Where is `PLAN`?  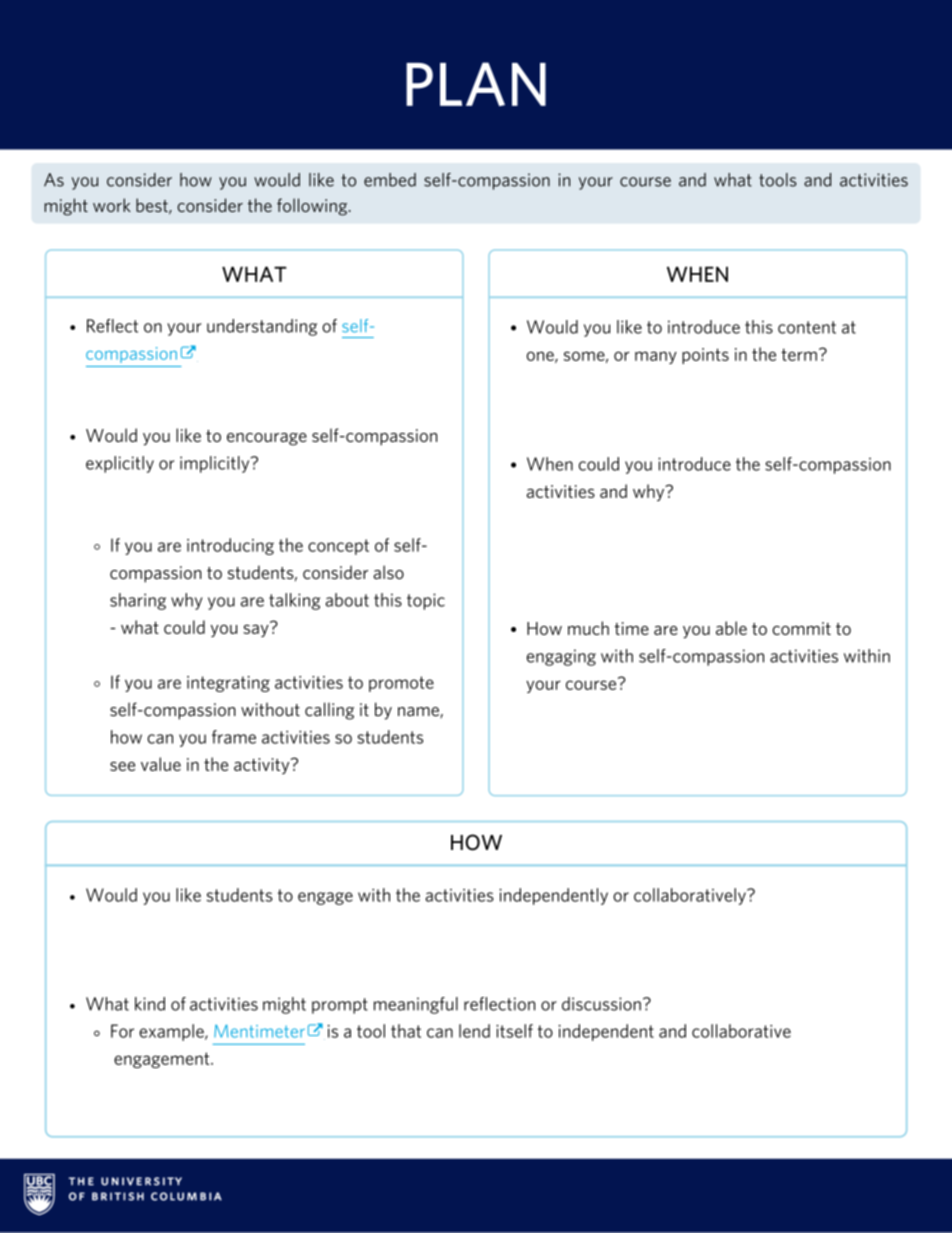
PLAN is located at coordinates (476, 84).
